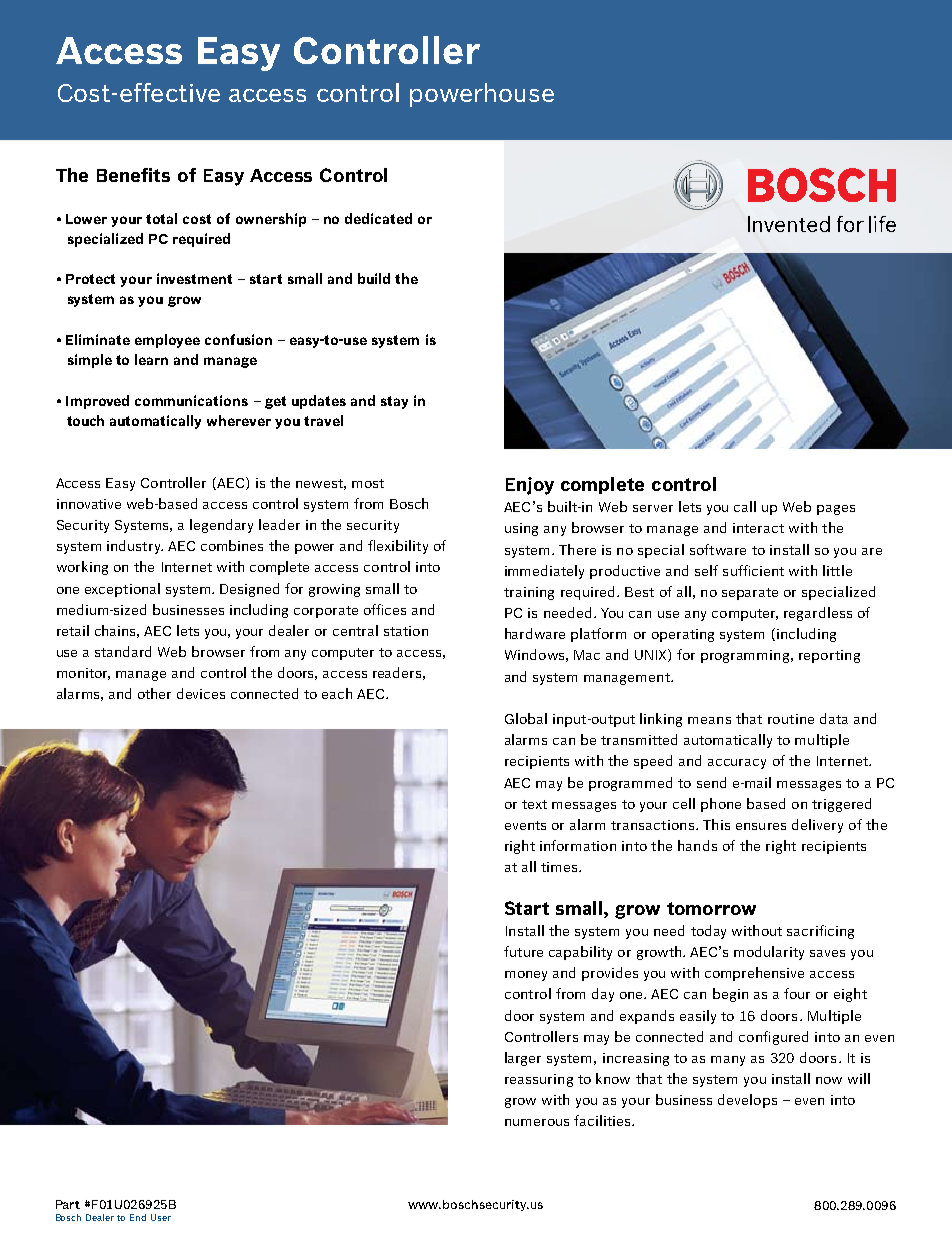  Describe the element at coordinates (161, 218) in the document. I see `total` at that location.
